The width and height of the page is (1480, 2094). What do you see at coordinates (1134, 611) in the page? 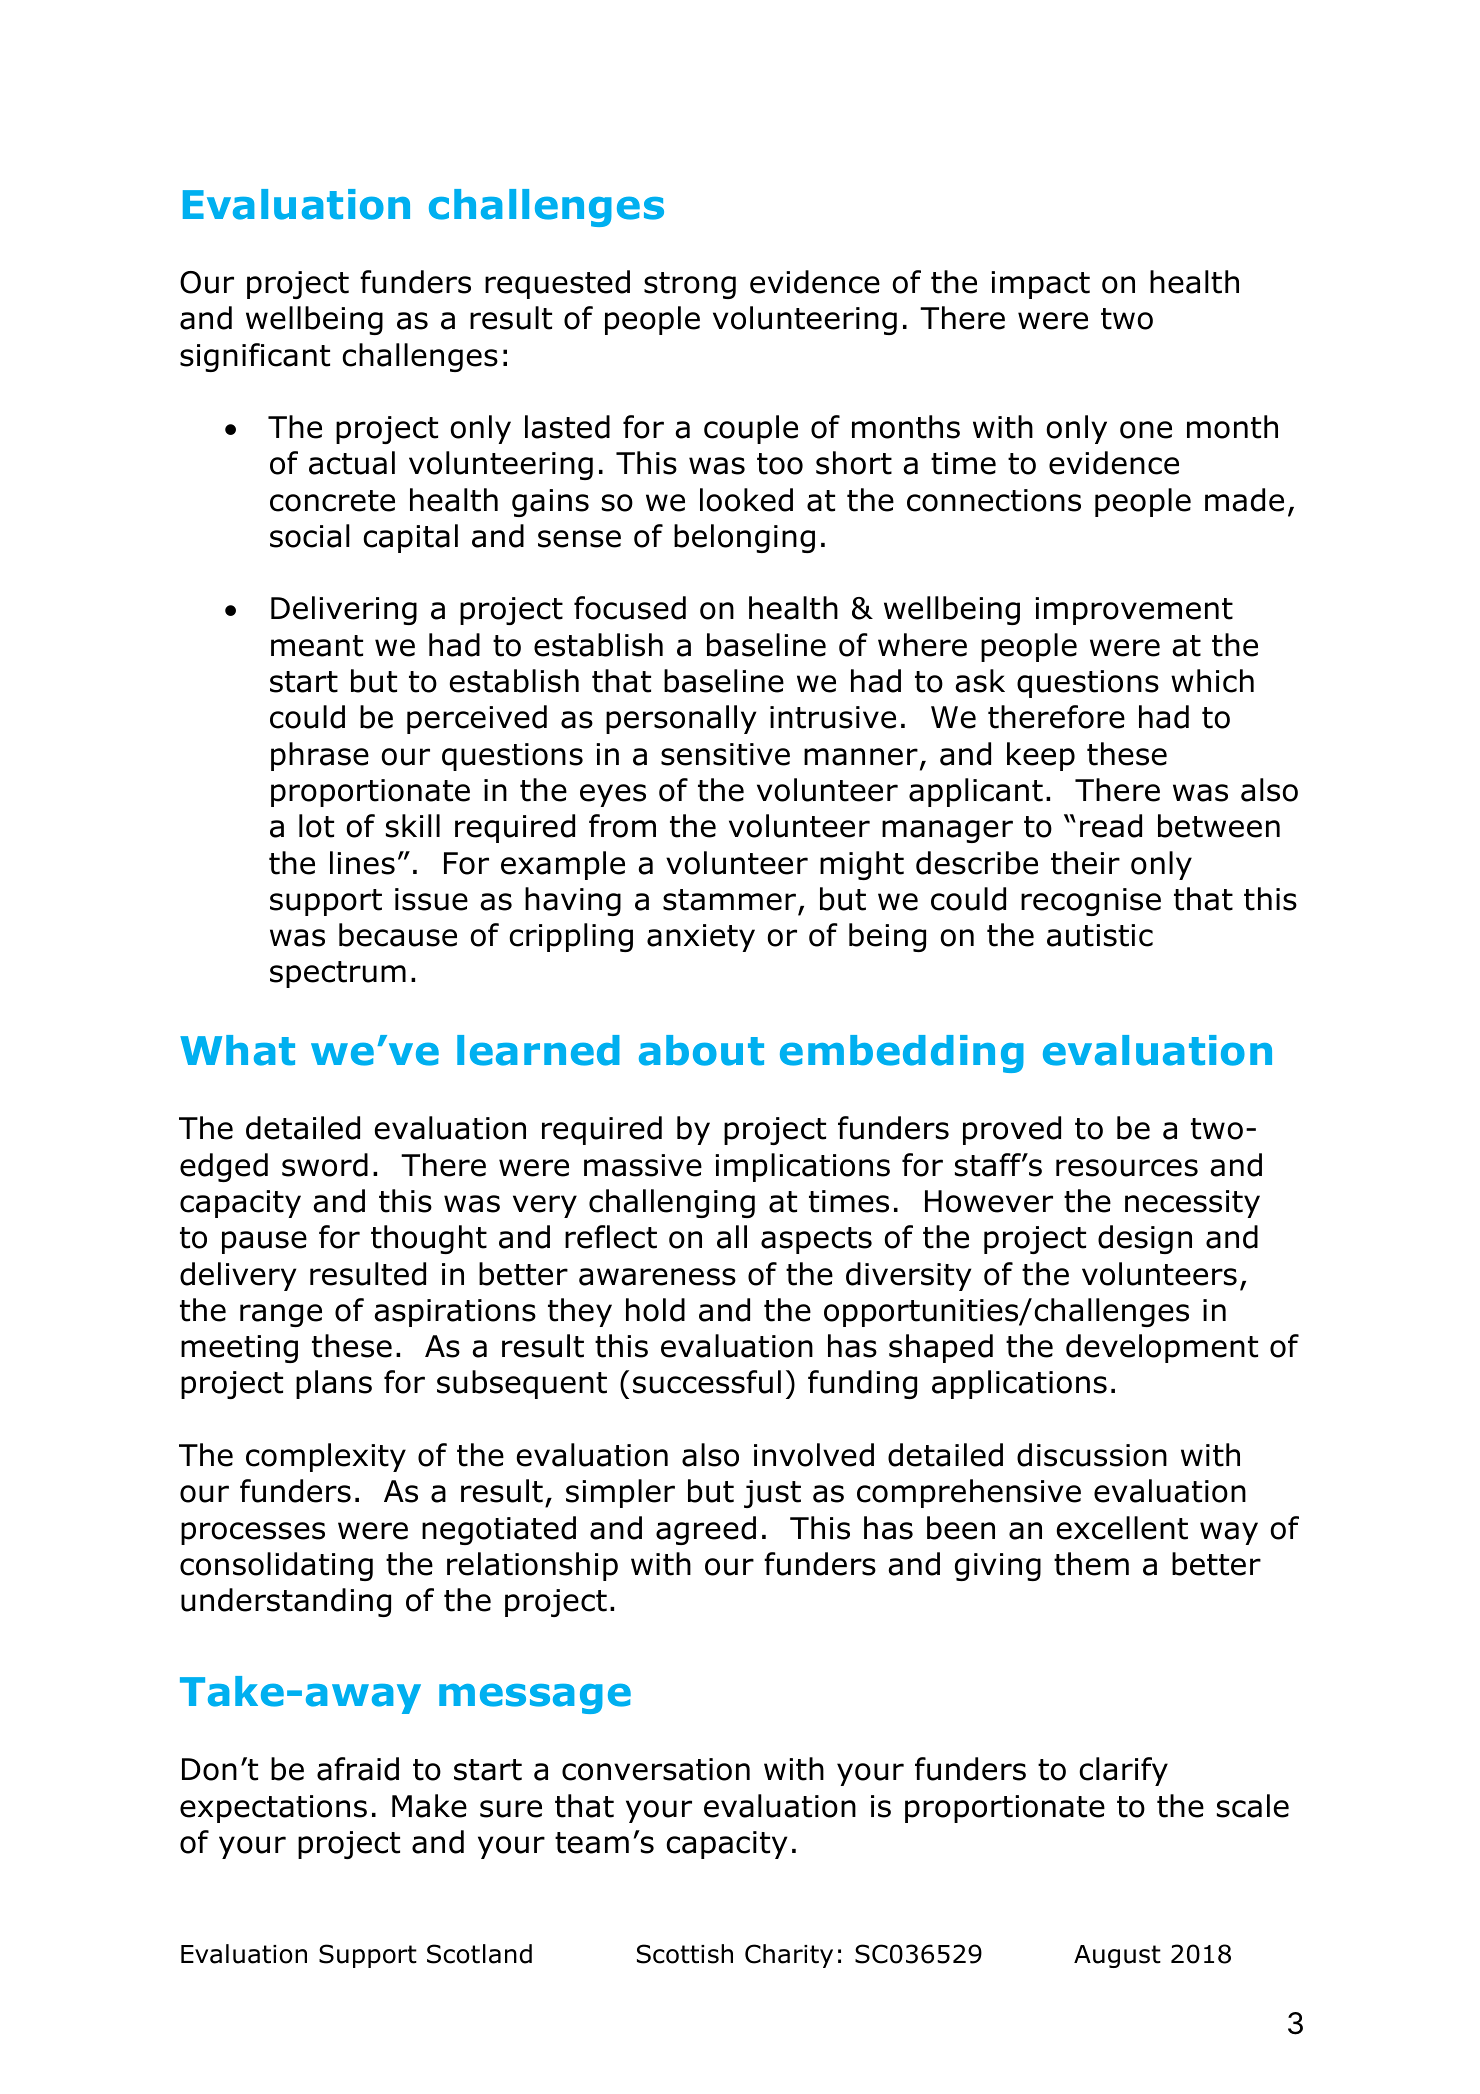
I see `improvement` at bounding box center [1134, 611].
